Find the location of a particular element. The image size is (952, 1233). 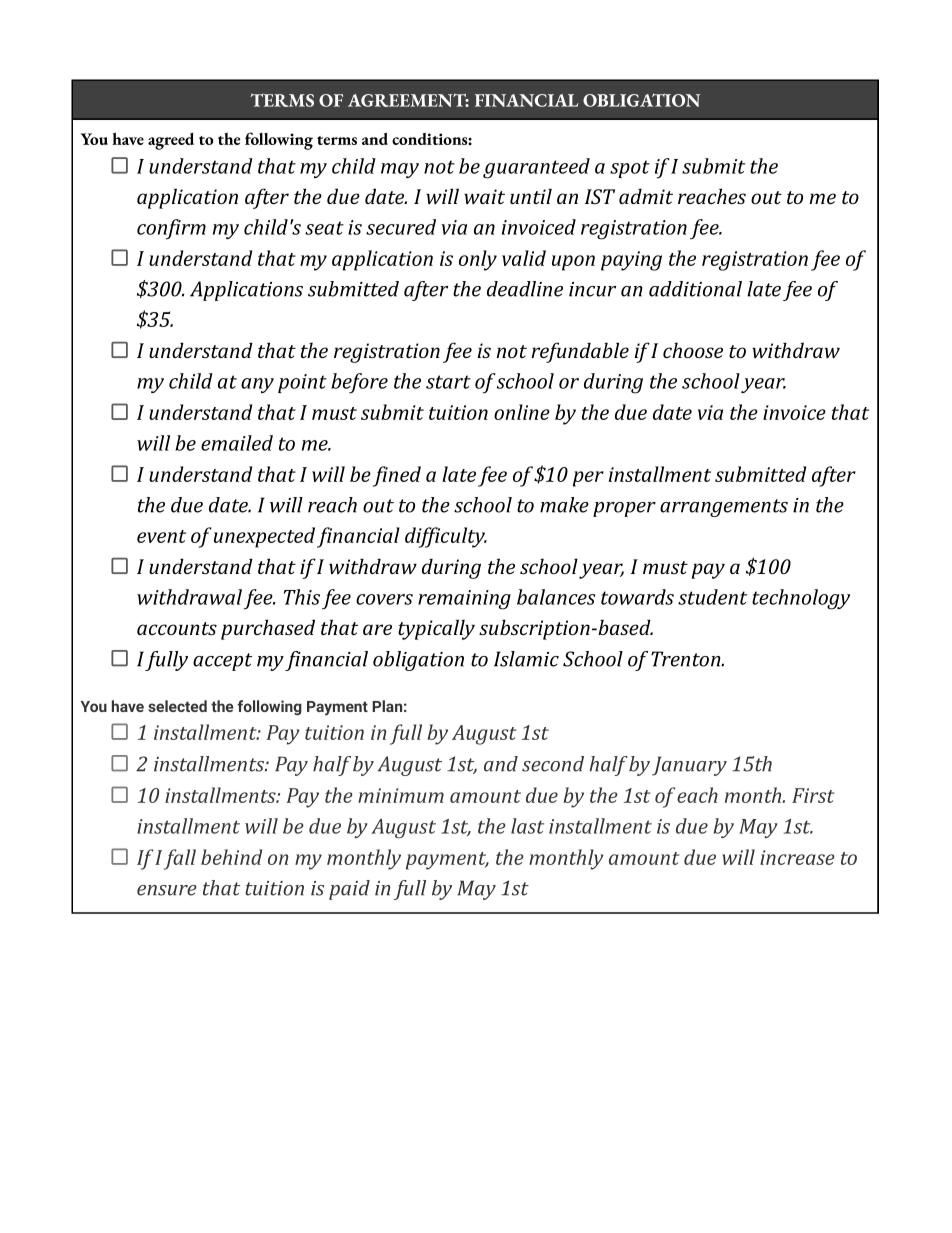

arrangements is located at coordinates (724, 508).
